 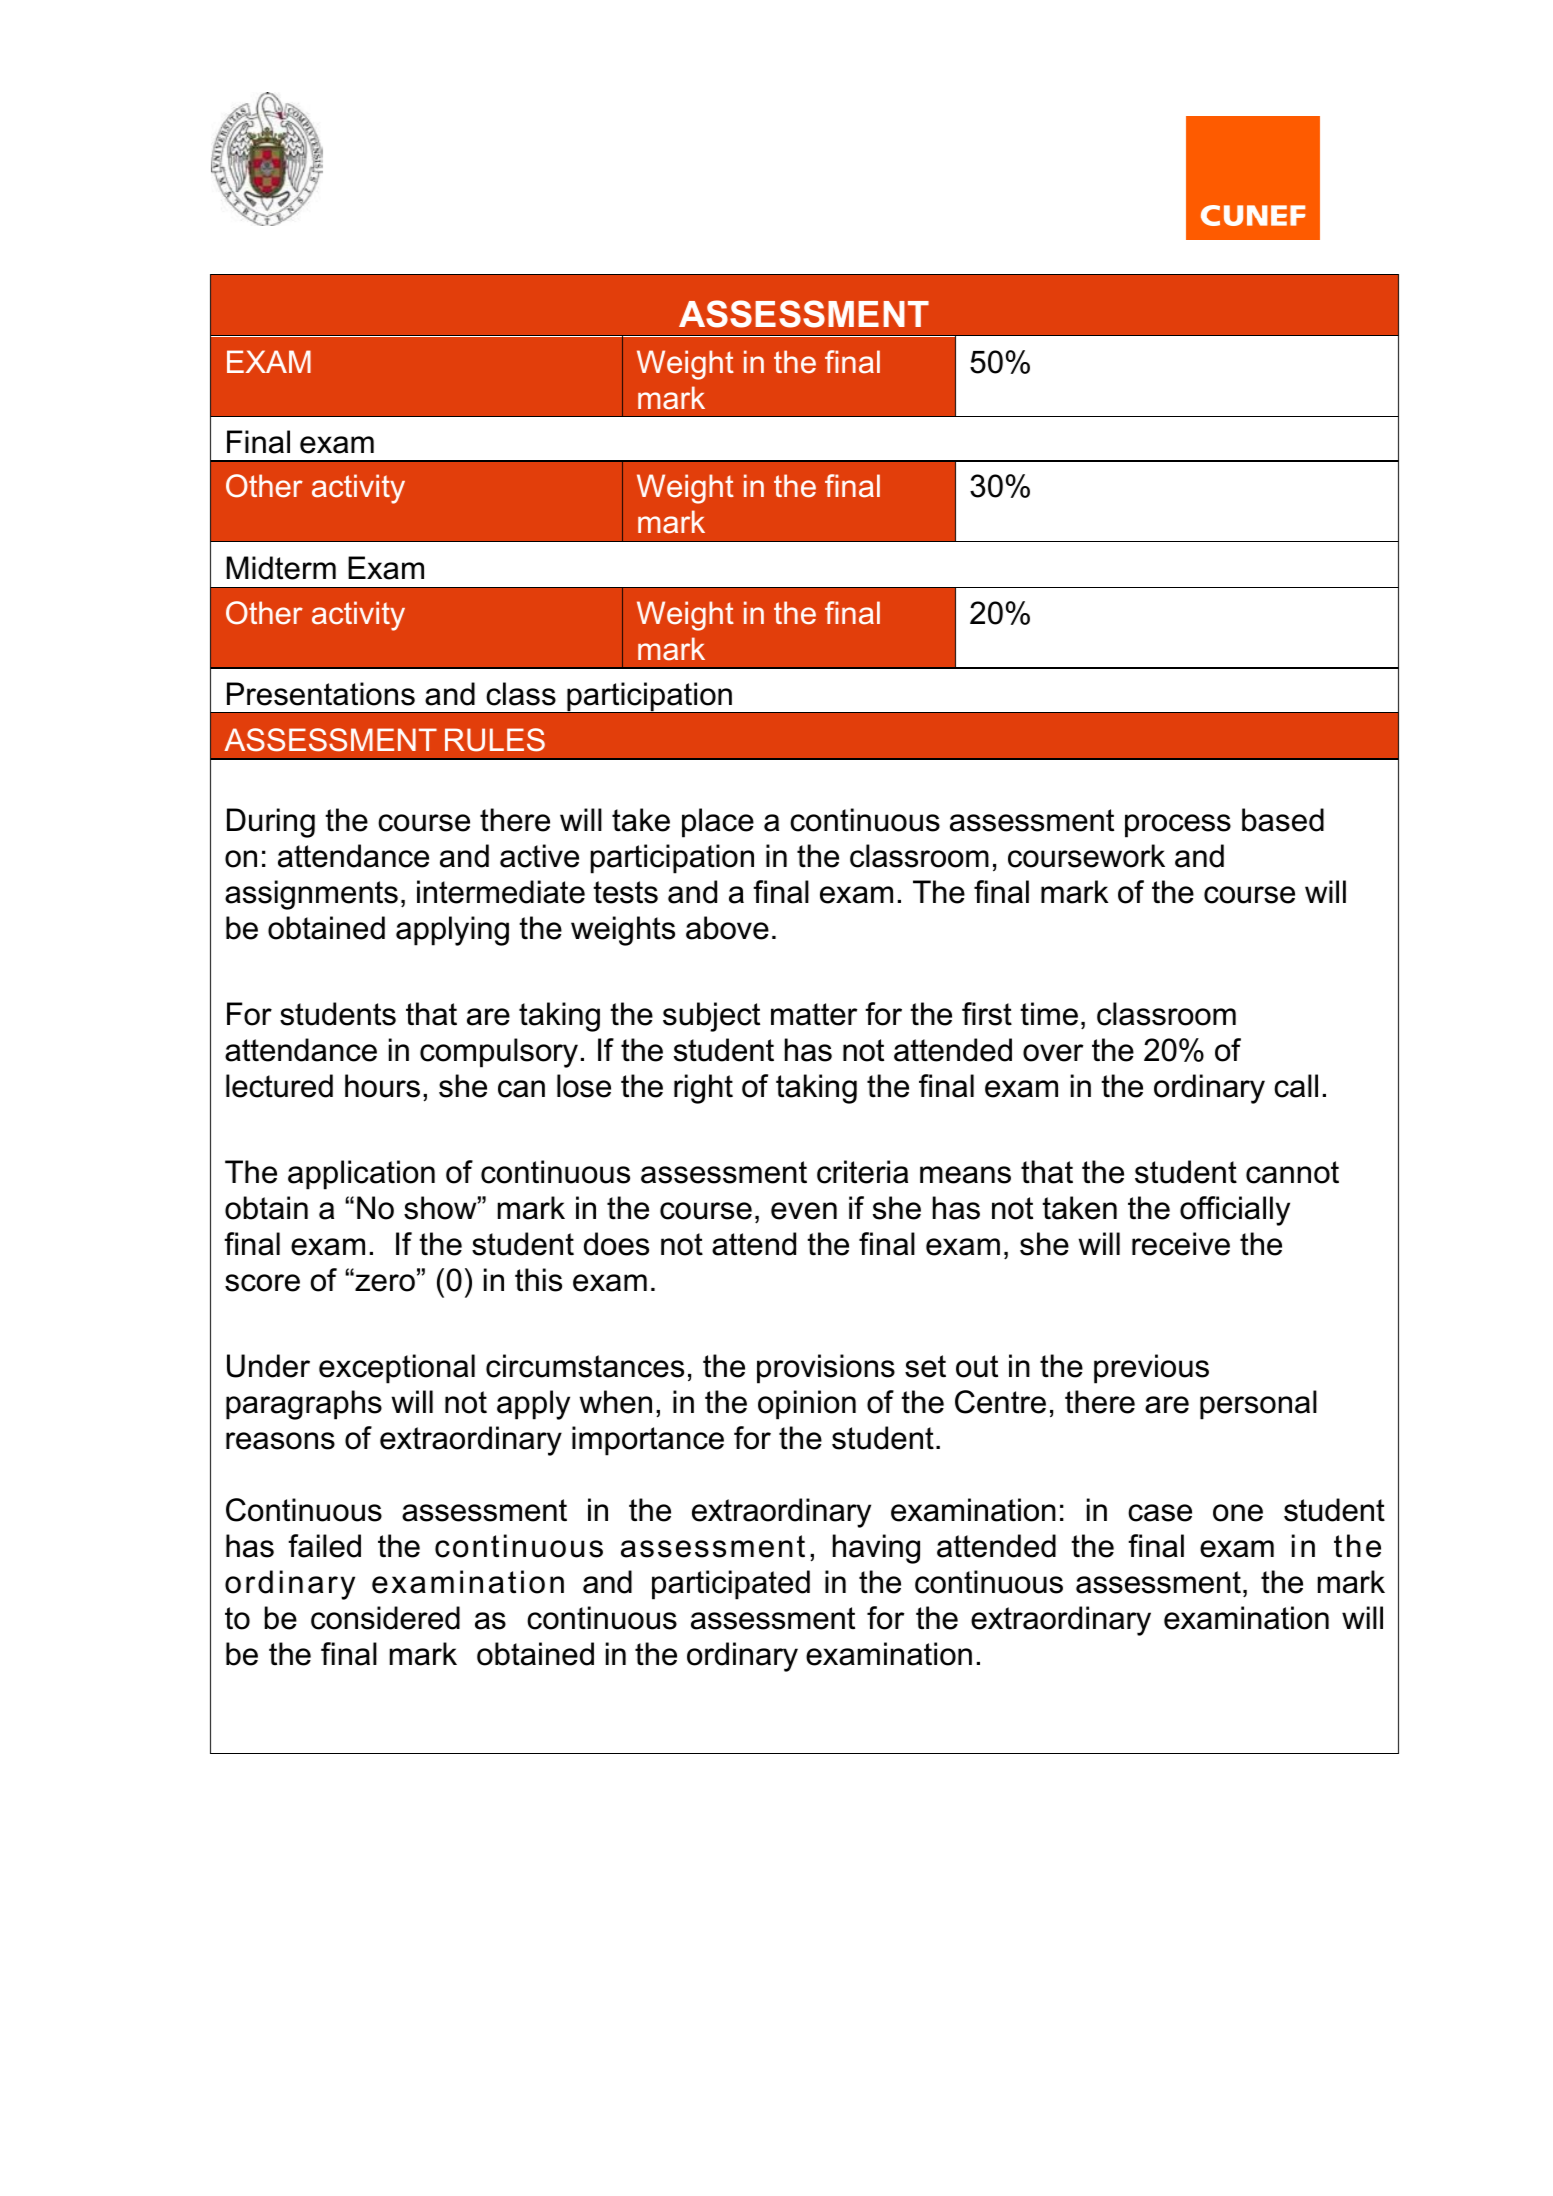 I want to click on score, so click(x=262, y=1283).
